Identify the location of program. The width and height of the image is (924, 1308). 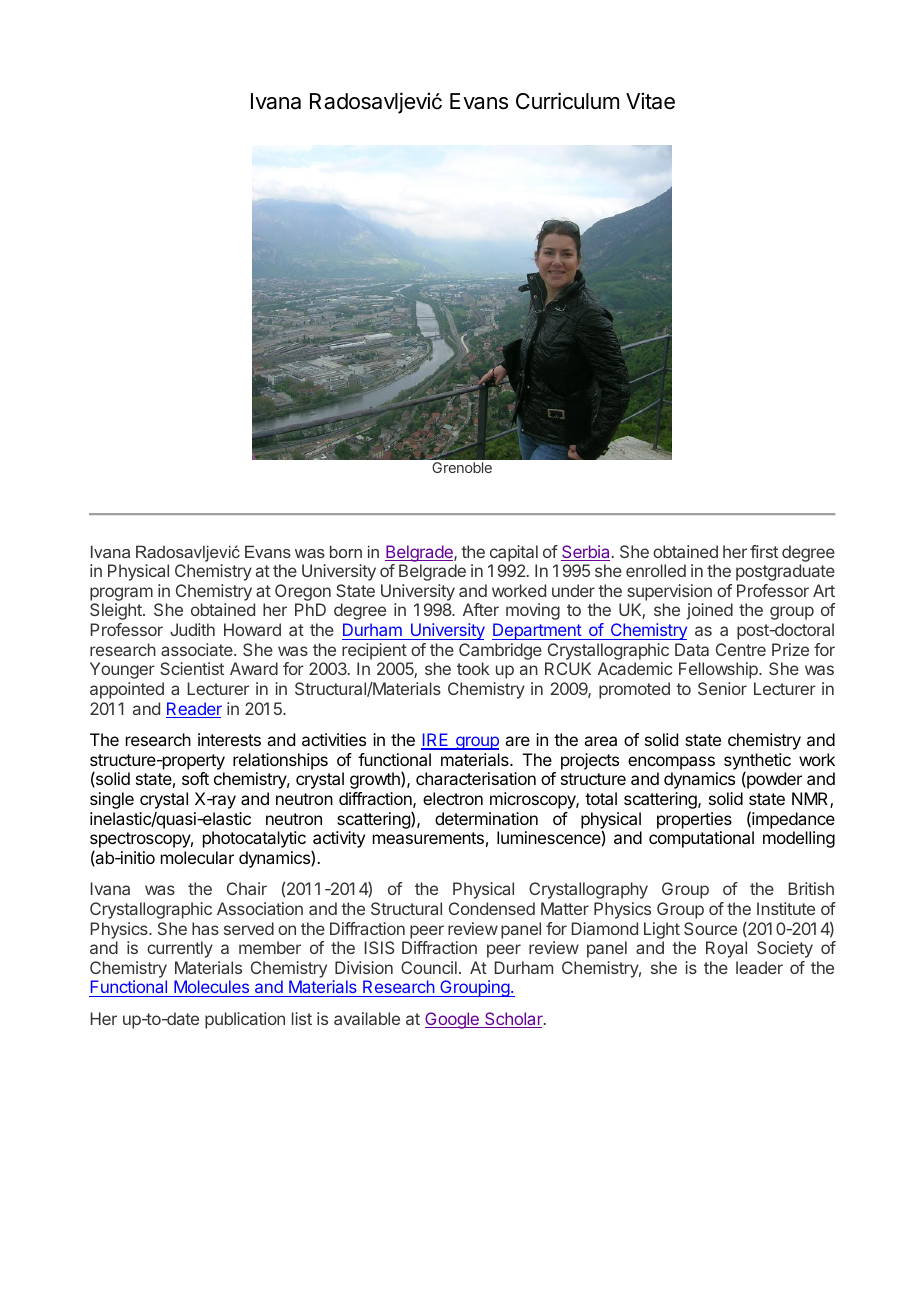
(121, 595).
